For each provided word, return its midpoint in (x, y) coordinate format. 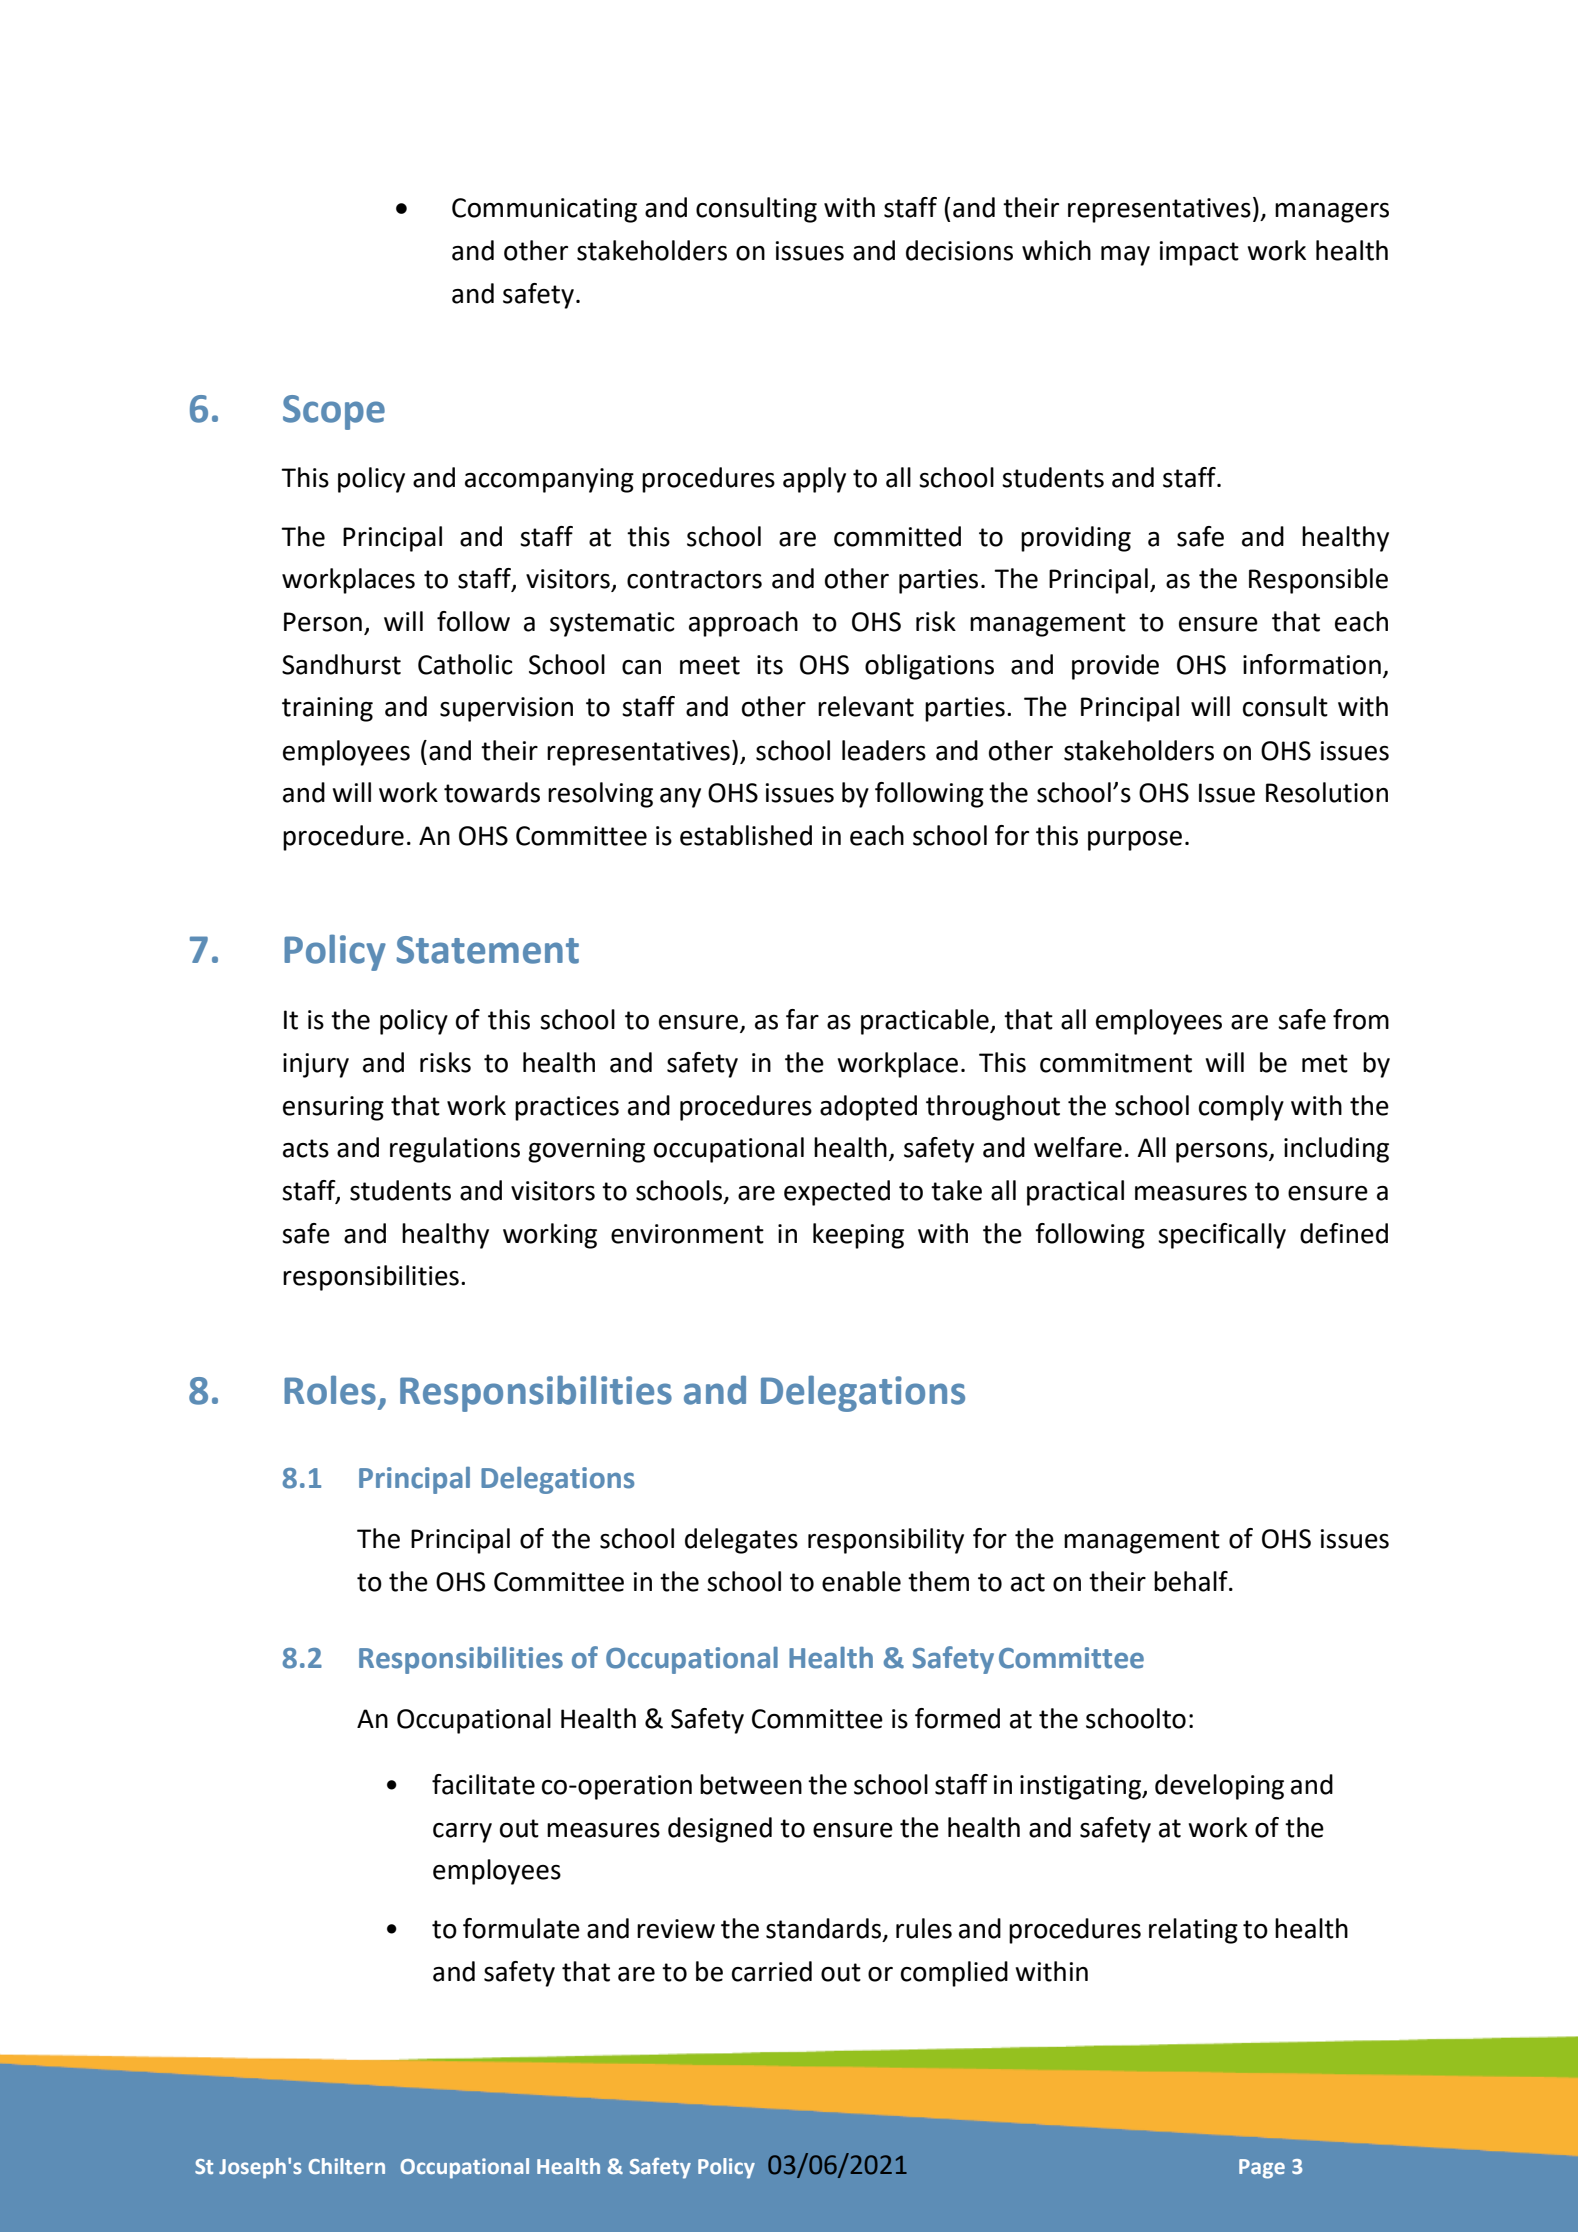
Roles (330, 1390)
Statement (488, 950)
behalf (1192, 1581)
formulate (521, 1928)
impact (1199, 253)
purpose (1135, 841)
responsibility (886, 1541)
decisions (959, 250)
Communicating (544, 210)
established (746, 835)
